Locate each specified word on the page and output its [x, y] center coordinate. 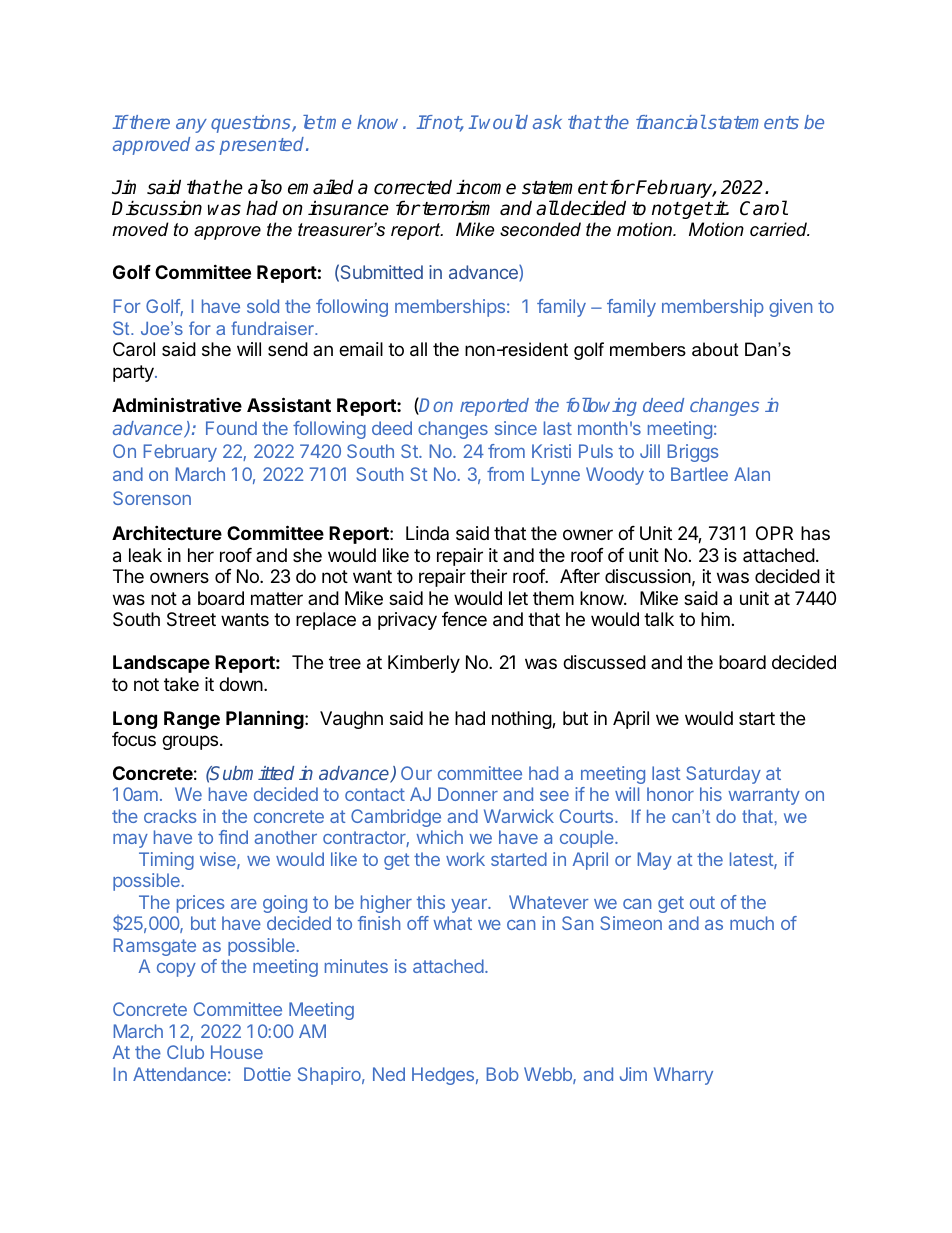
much [752, 923]
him [715, 619]
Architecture [167, 532]
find [233, 837]
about [715, 349]
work [465, 859]
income [486, 187]
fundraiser [273, 328]
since [516, 428]
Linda [427, 533]
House [237, 1052]
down [241, 684]
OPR [774, 533]
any [191, 125]
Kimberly [424, 664]
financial [671, 122]
